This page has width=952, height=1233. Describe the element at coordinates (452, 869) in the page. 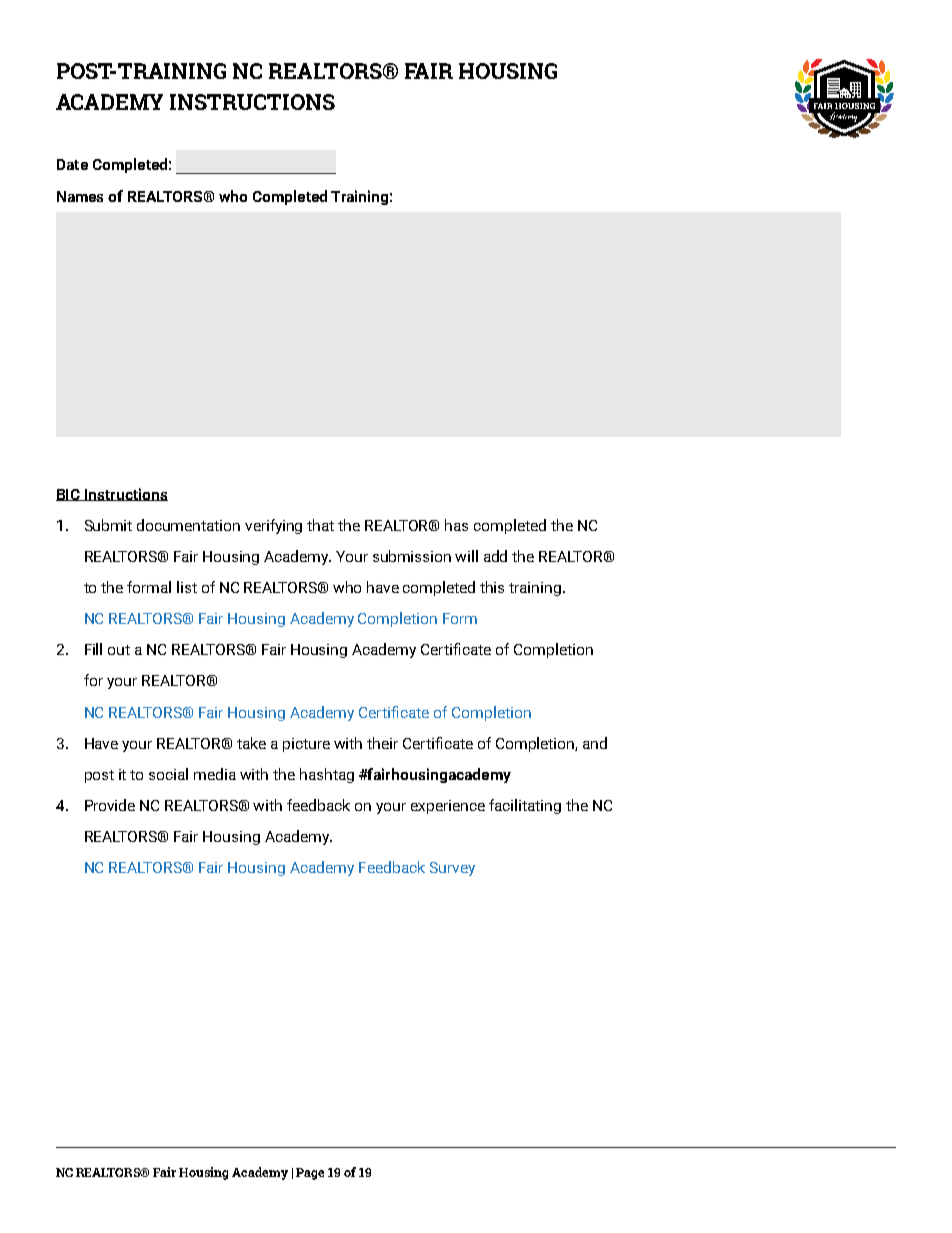

I see `Survey` at that location.
